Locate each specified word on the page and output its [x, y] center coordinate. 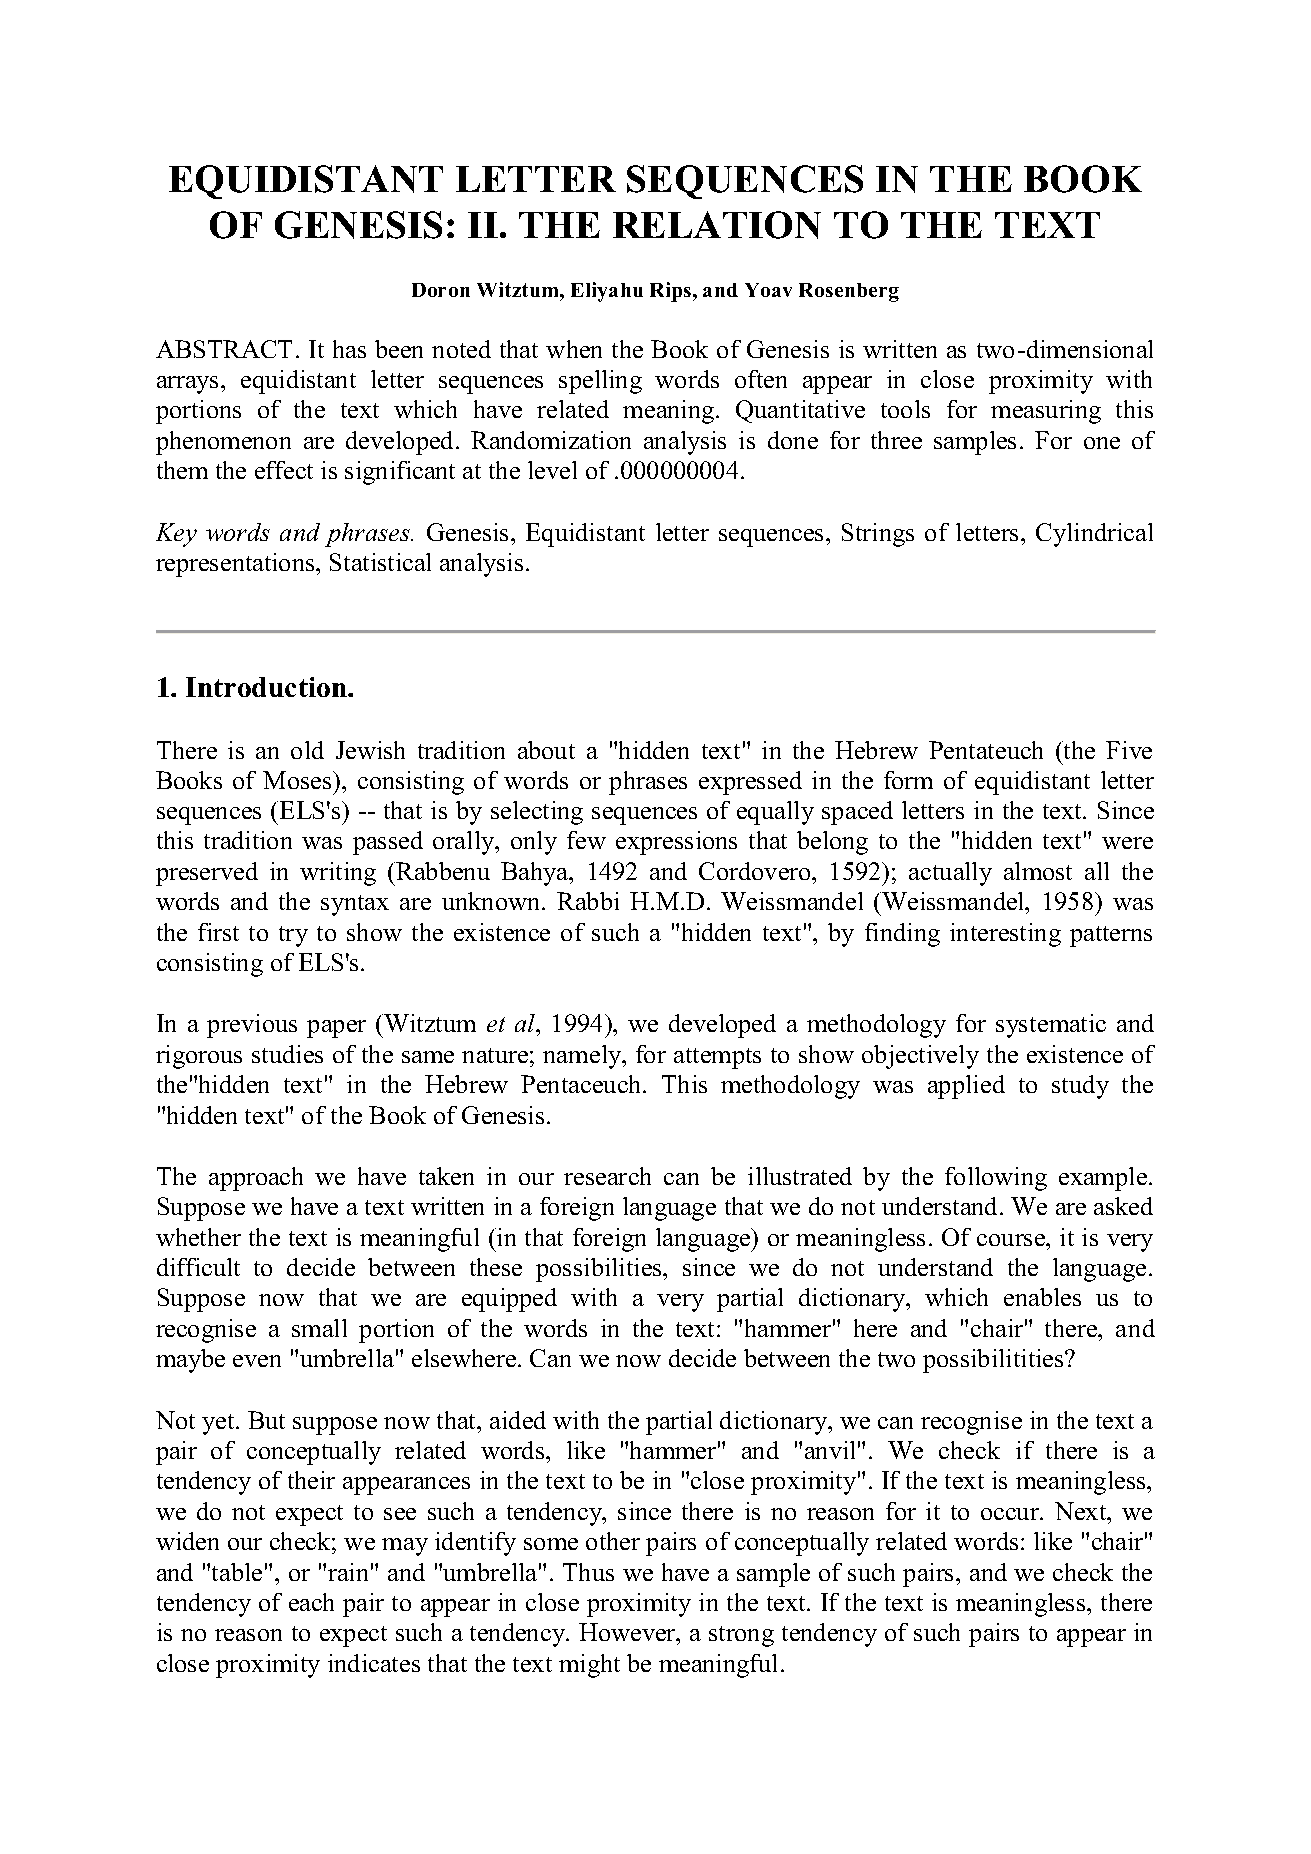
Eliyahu [607, 292]
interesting [1005, 935]
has [349, 349]
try [293, 936]
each [311, 1602]
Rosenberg [849, 292]
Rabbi [588, 901]
